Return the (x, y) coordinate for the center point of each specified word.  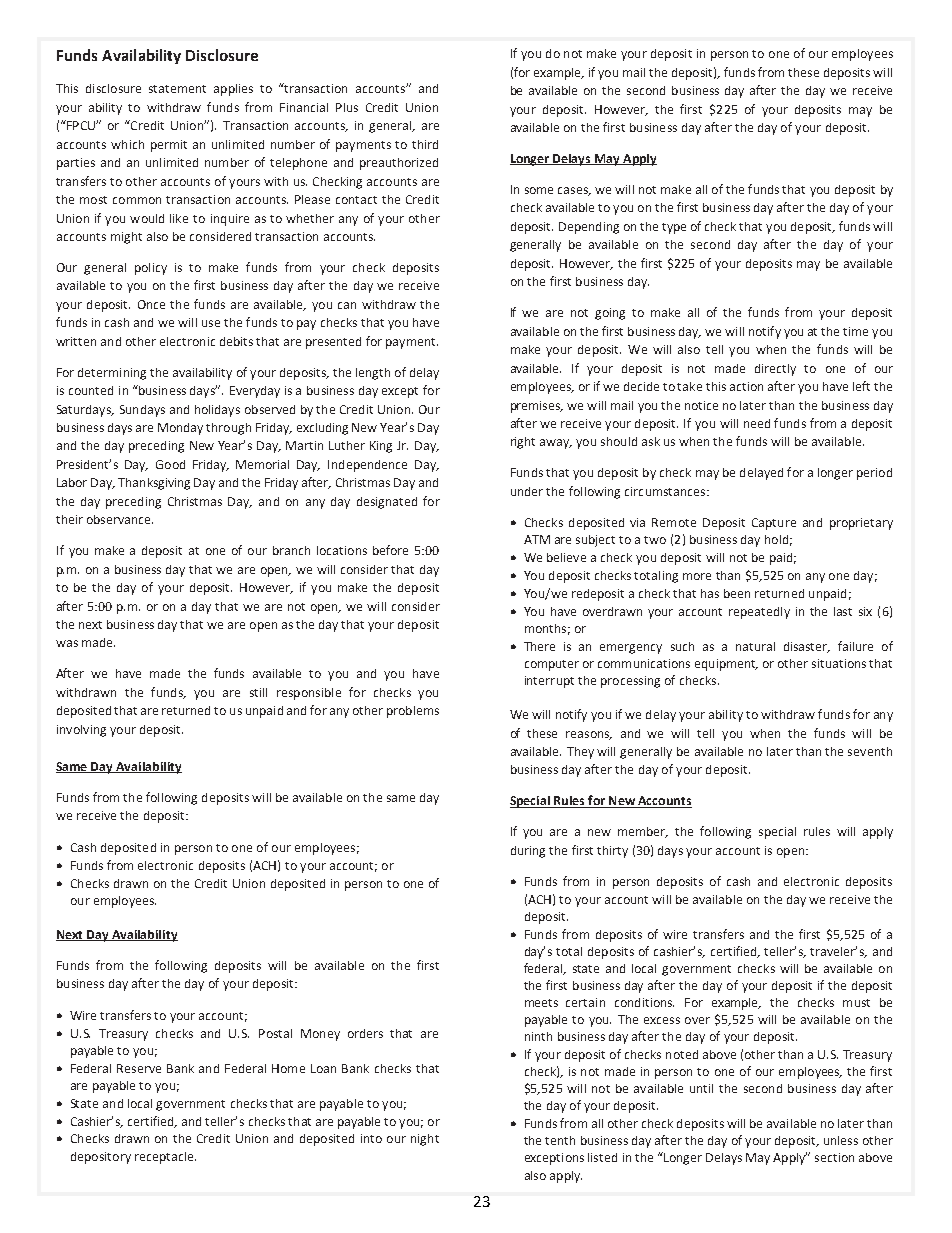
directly (775, 370)
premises (537, 407)
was (67, 643)
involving (81, 731)
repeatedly (759, 613)
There (539, 646)
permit (169, 146)
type (674, 228)
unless (841, 1140)
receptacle (164, 1158)
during (528, 852)
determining (112, 374)
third (425, 144)
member (643, 832)
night (425, 1140)
